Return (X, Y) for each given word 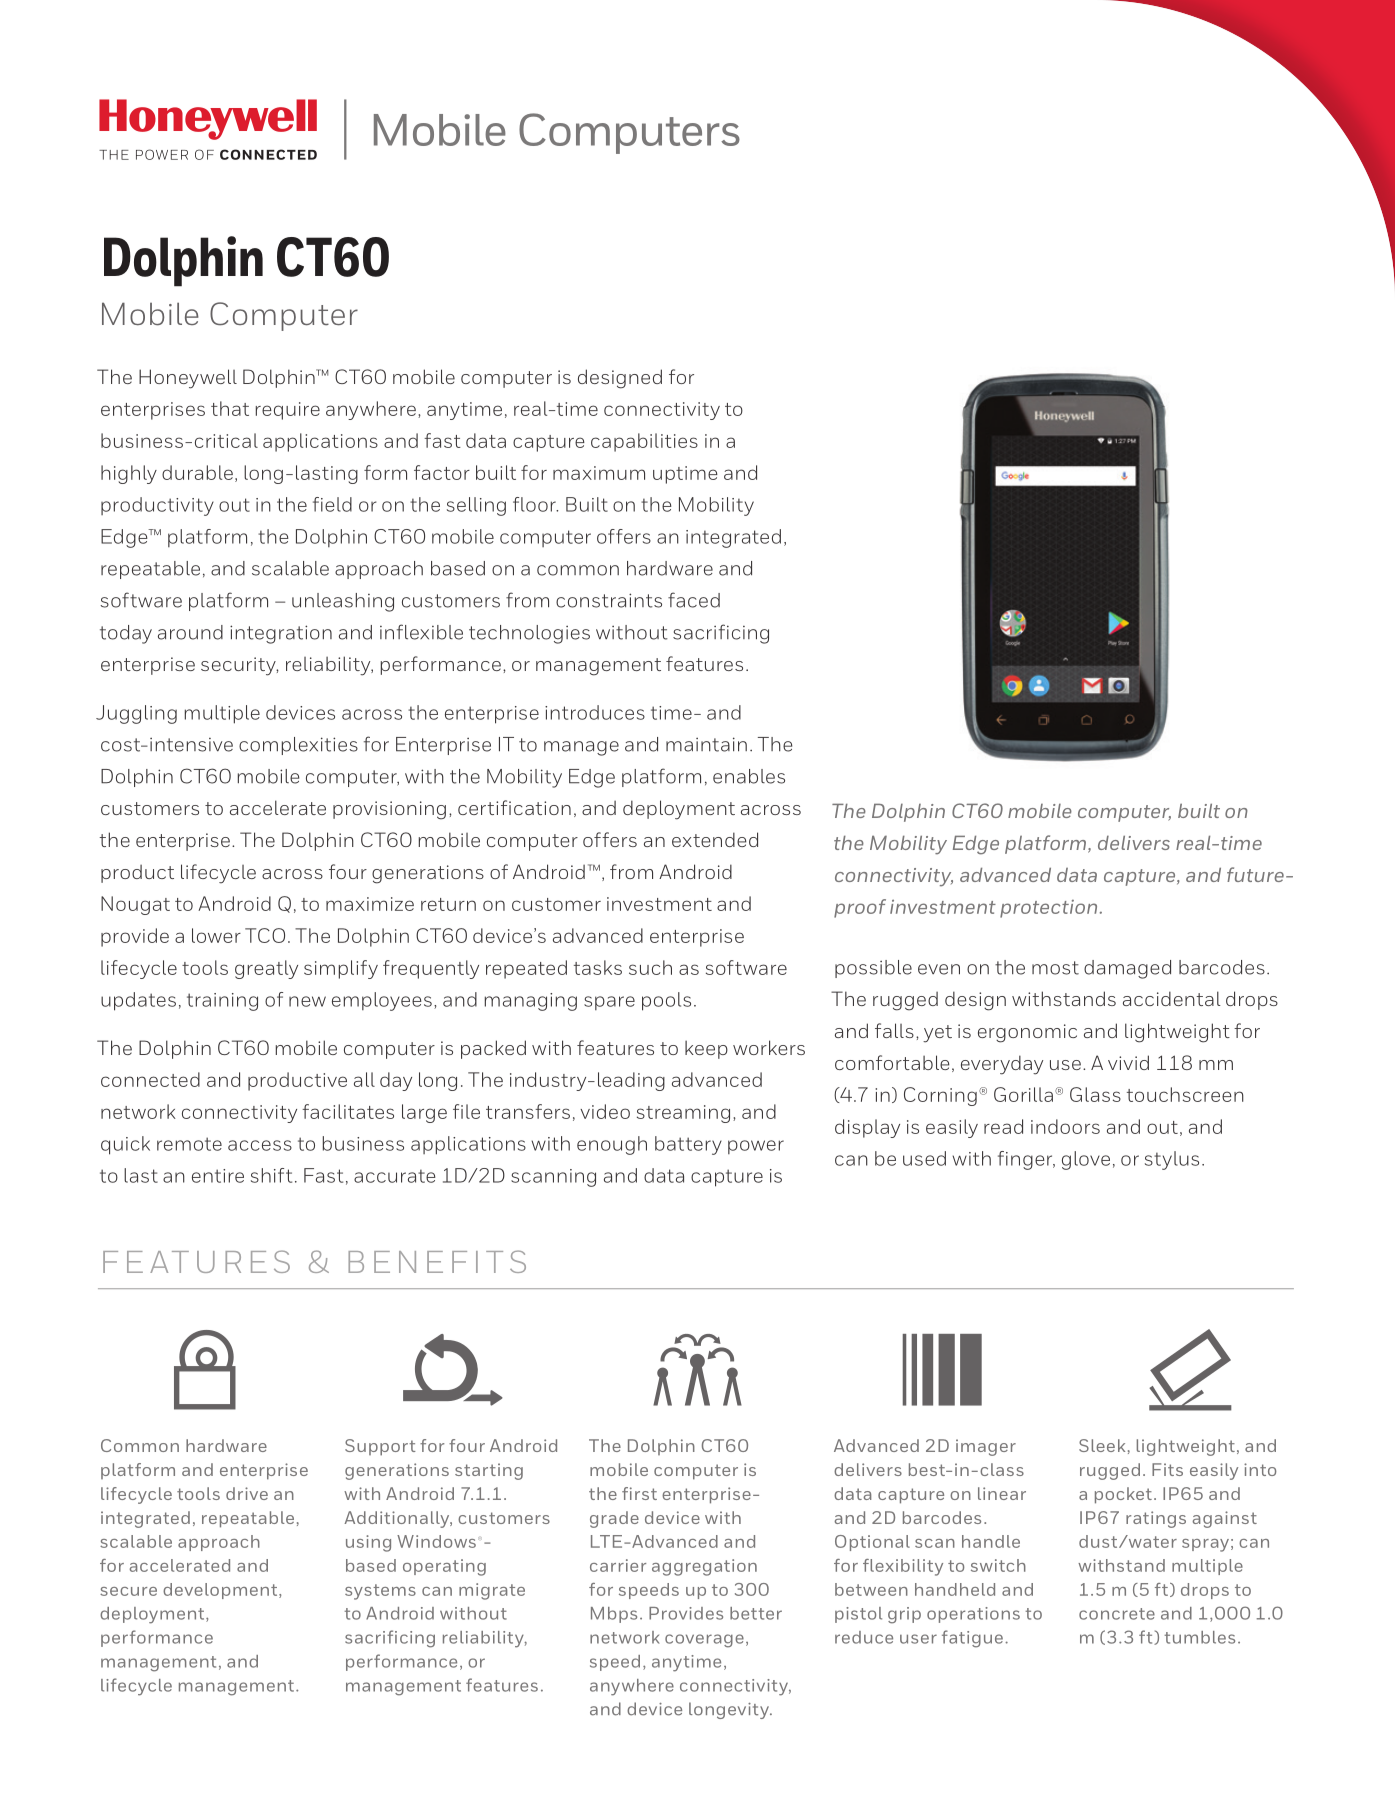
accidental (1172, 998)
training (222, 1002)
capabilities (644, 442)
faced (694, 600)
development (221, 1591)
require (288, 411)
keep (706, 1049)
